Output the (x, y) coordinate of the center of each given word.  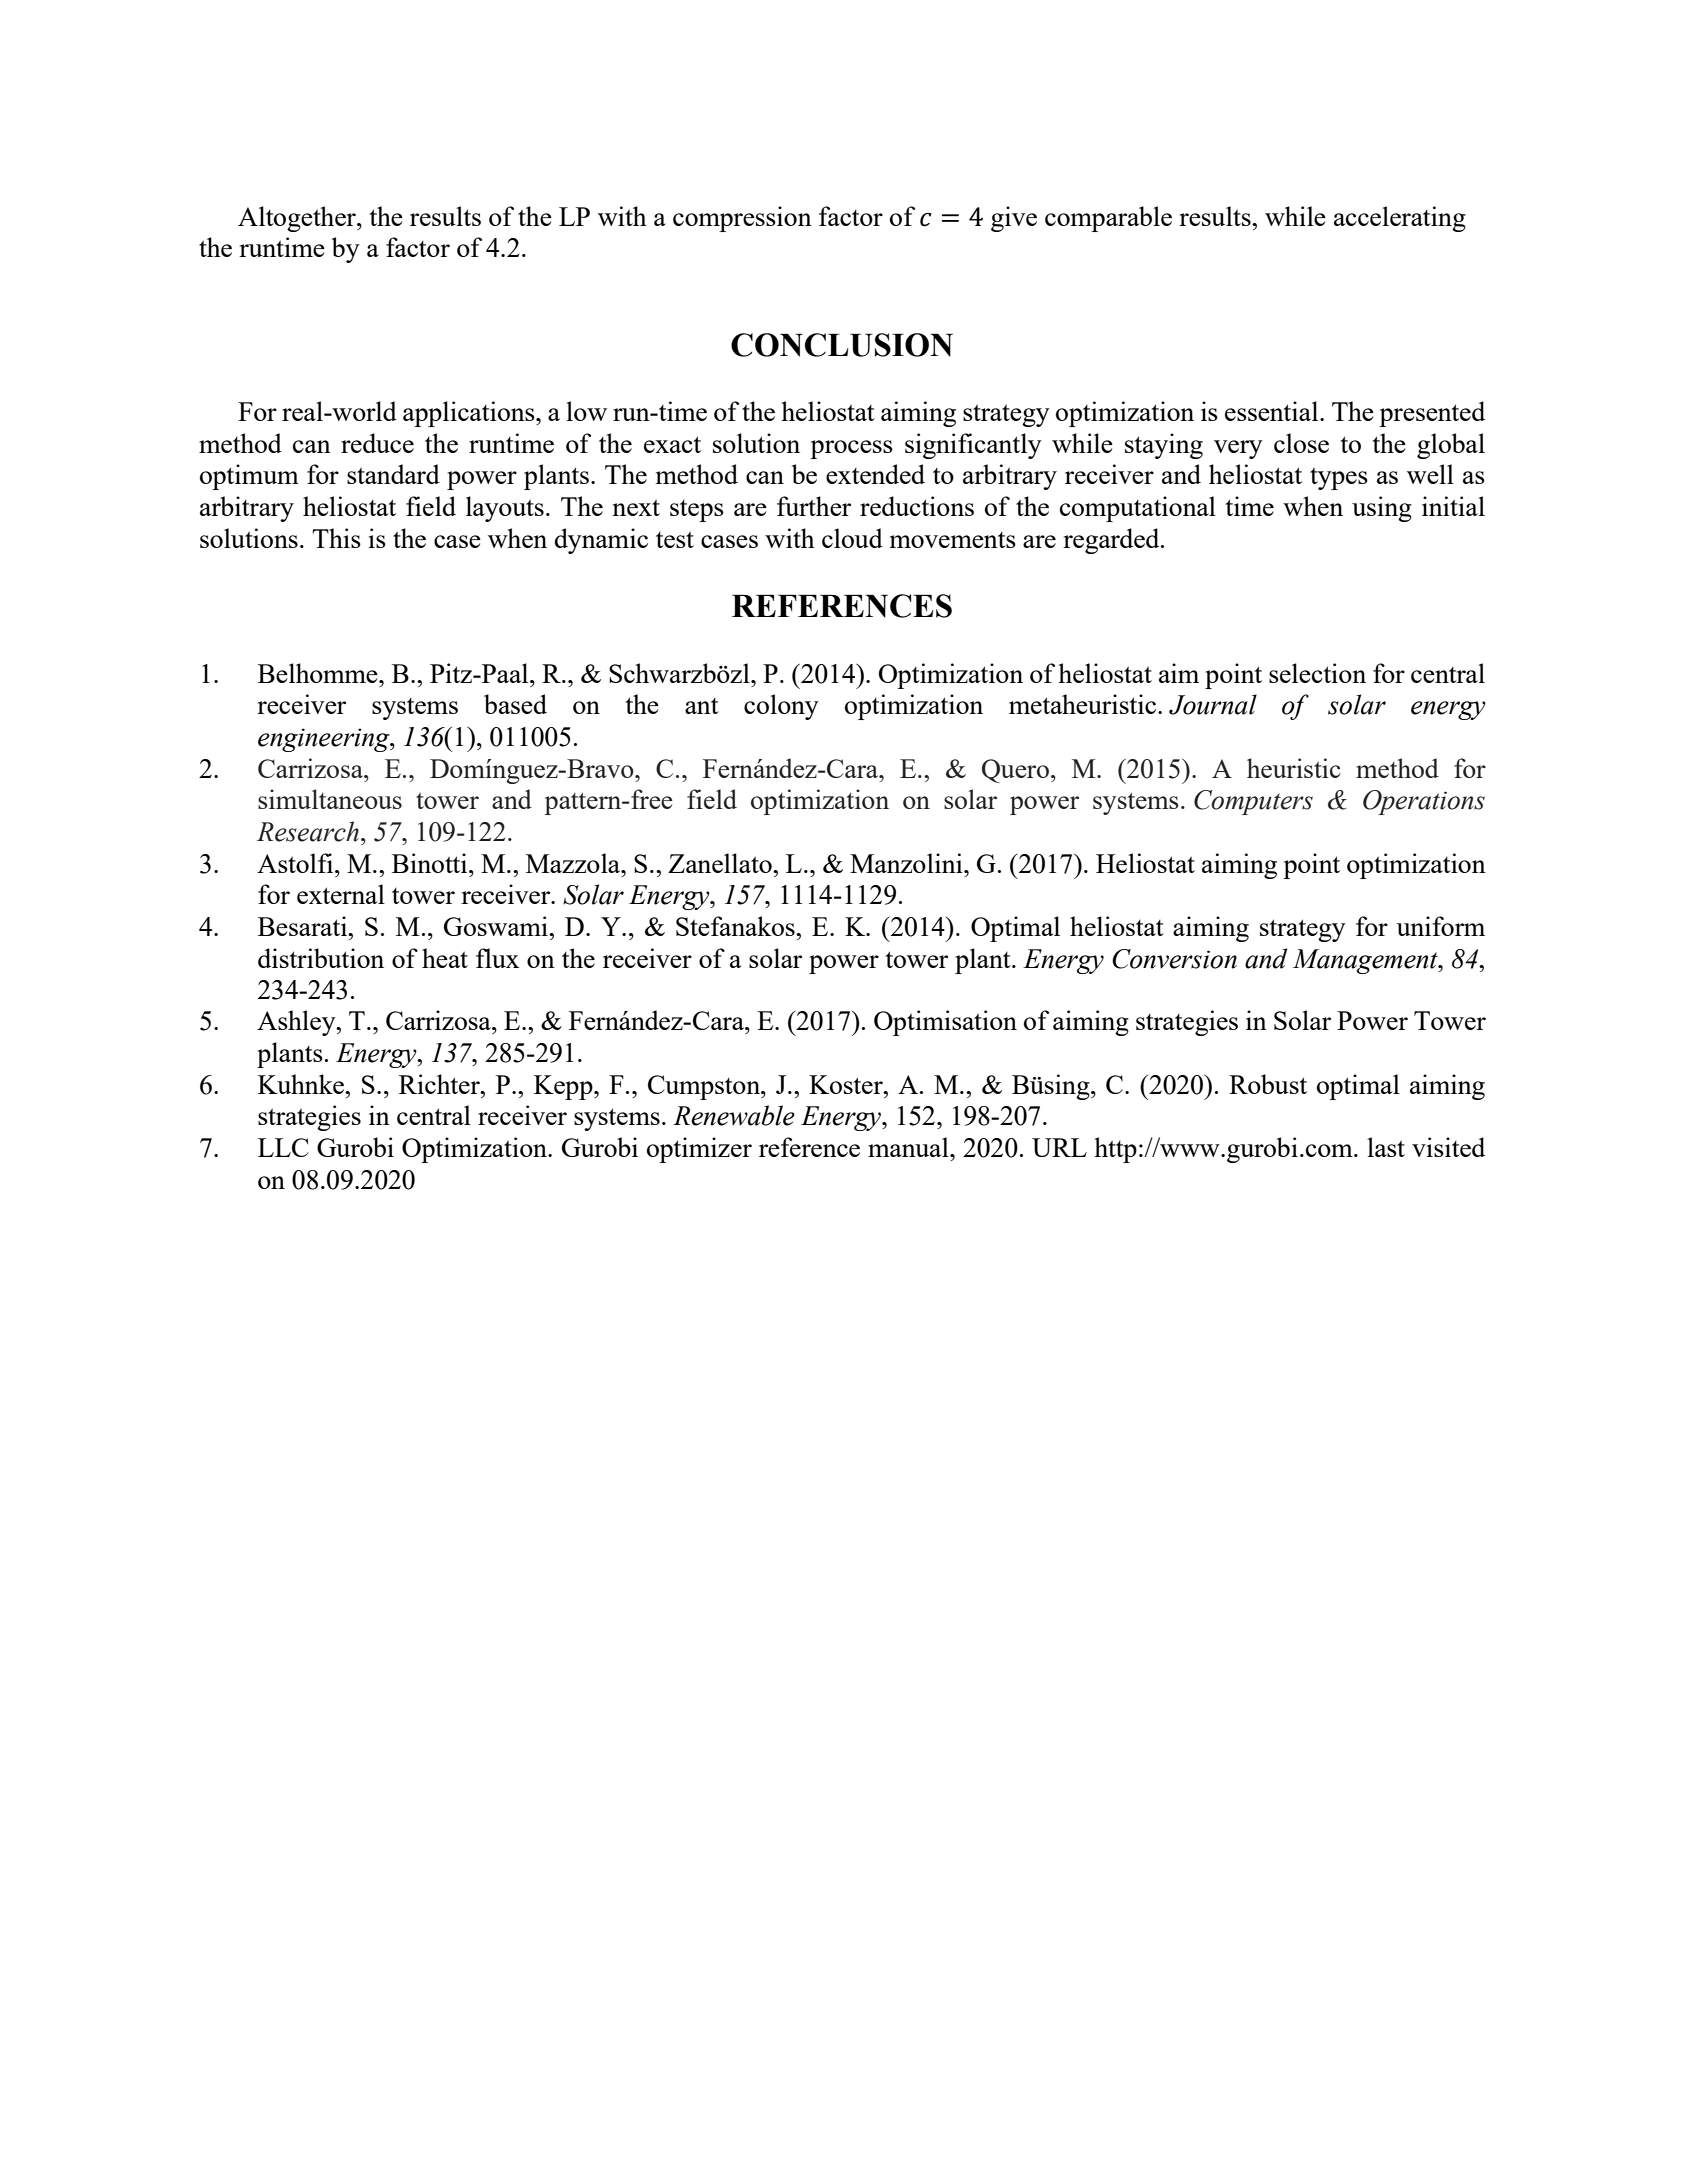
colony (781, 707)
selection (1317, 673)
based (515, 704)
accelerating (1400, 219)
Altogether (298, 219)
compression (742, 219)
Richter (440, 1084)
